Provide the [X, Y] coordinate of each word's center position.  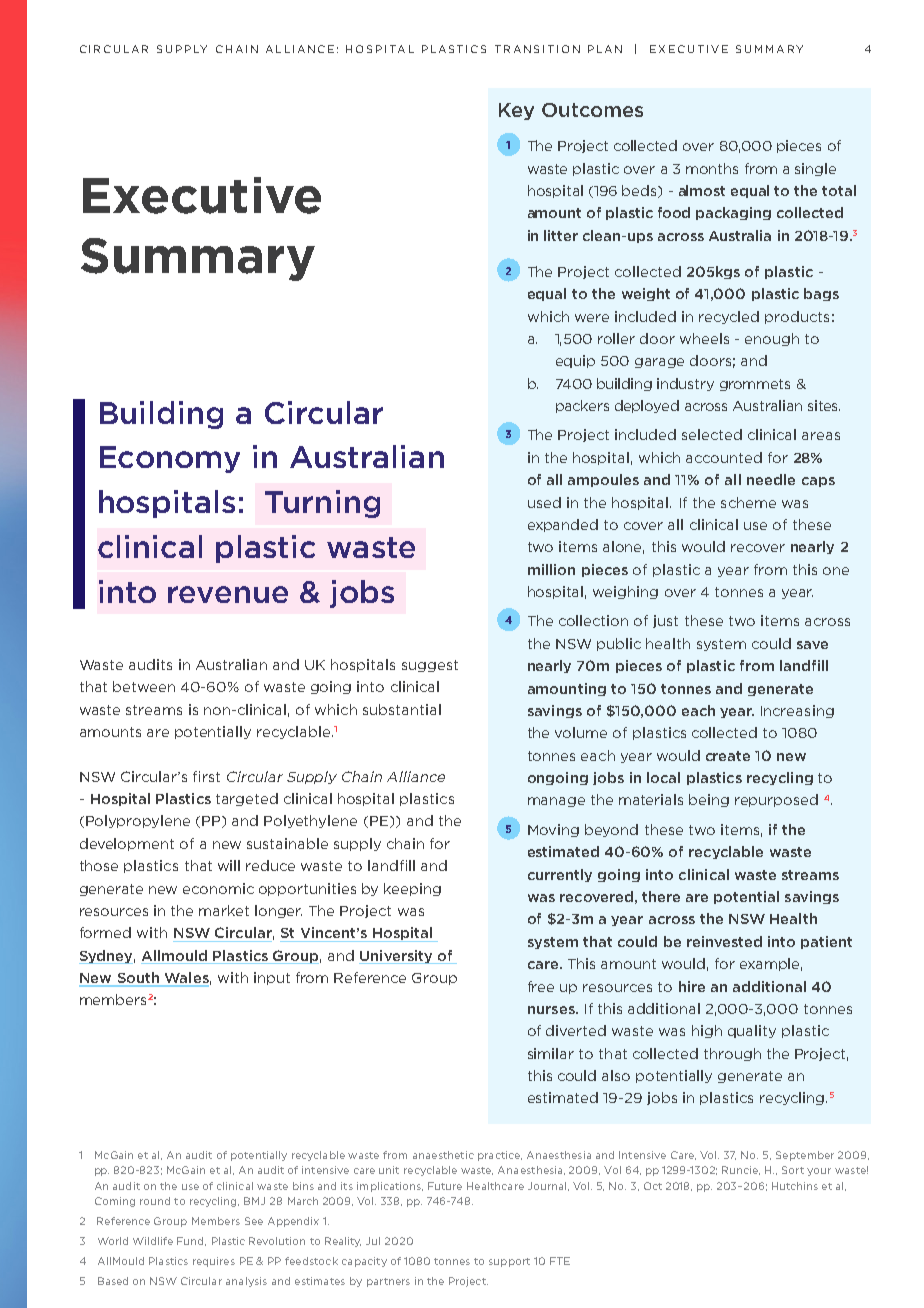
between [144, 686]
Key [516, 111]
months [712, 168]
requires [214, 1262]
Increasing [797, 711]
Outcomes [592, 110]
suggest [430, 666]
